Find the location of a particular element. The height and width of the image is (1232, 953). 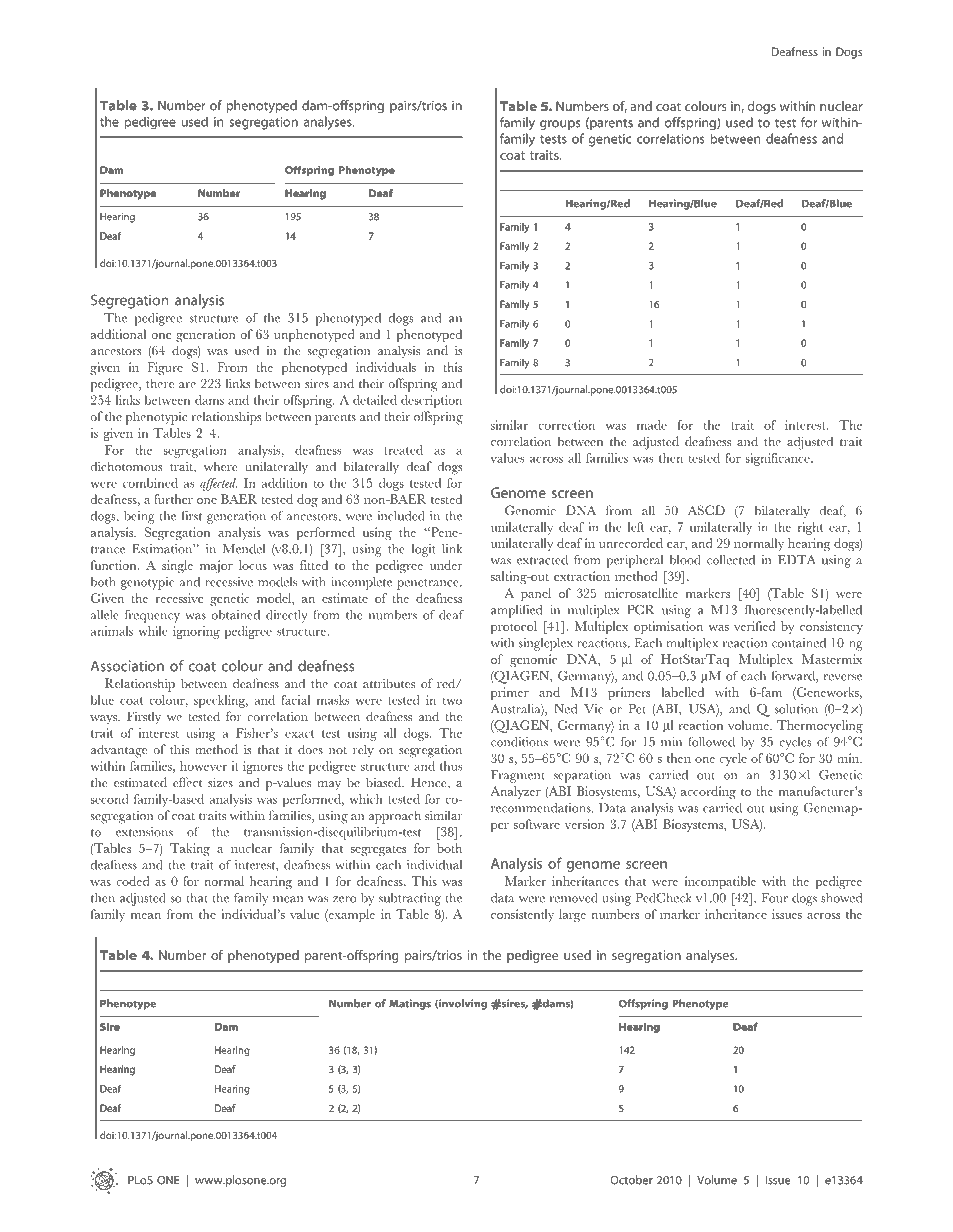

Matings is located at coordinates (410, 1004).
